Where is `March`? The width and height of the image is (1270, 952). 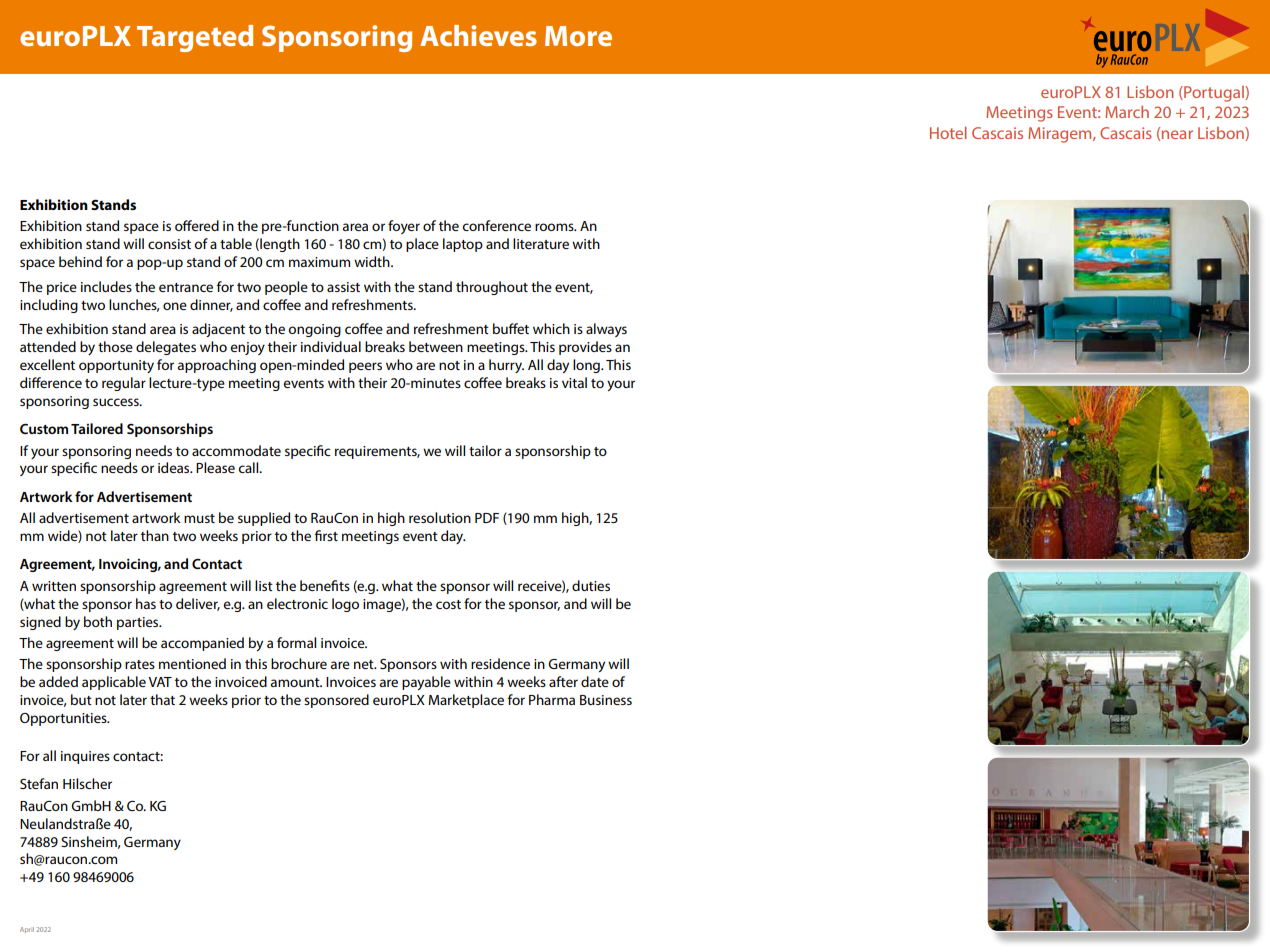 March is located at coordinates (1127, 112).
